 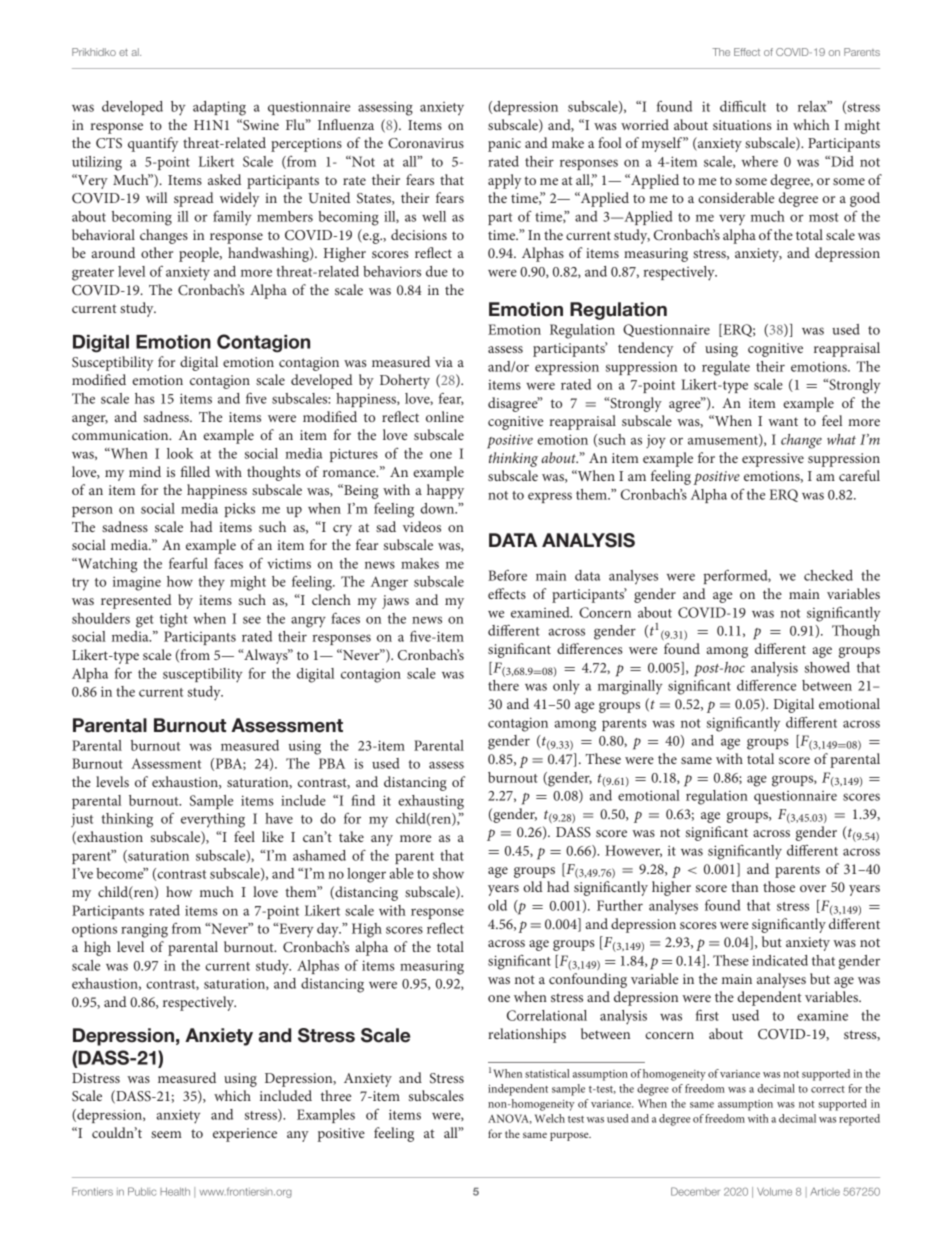 What do you see at coordinates (742, 125) in the document?
I see `situations` at bounding box center [742, 125].
